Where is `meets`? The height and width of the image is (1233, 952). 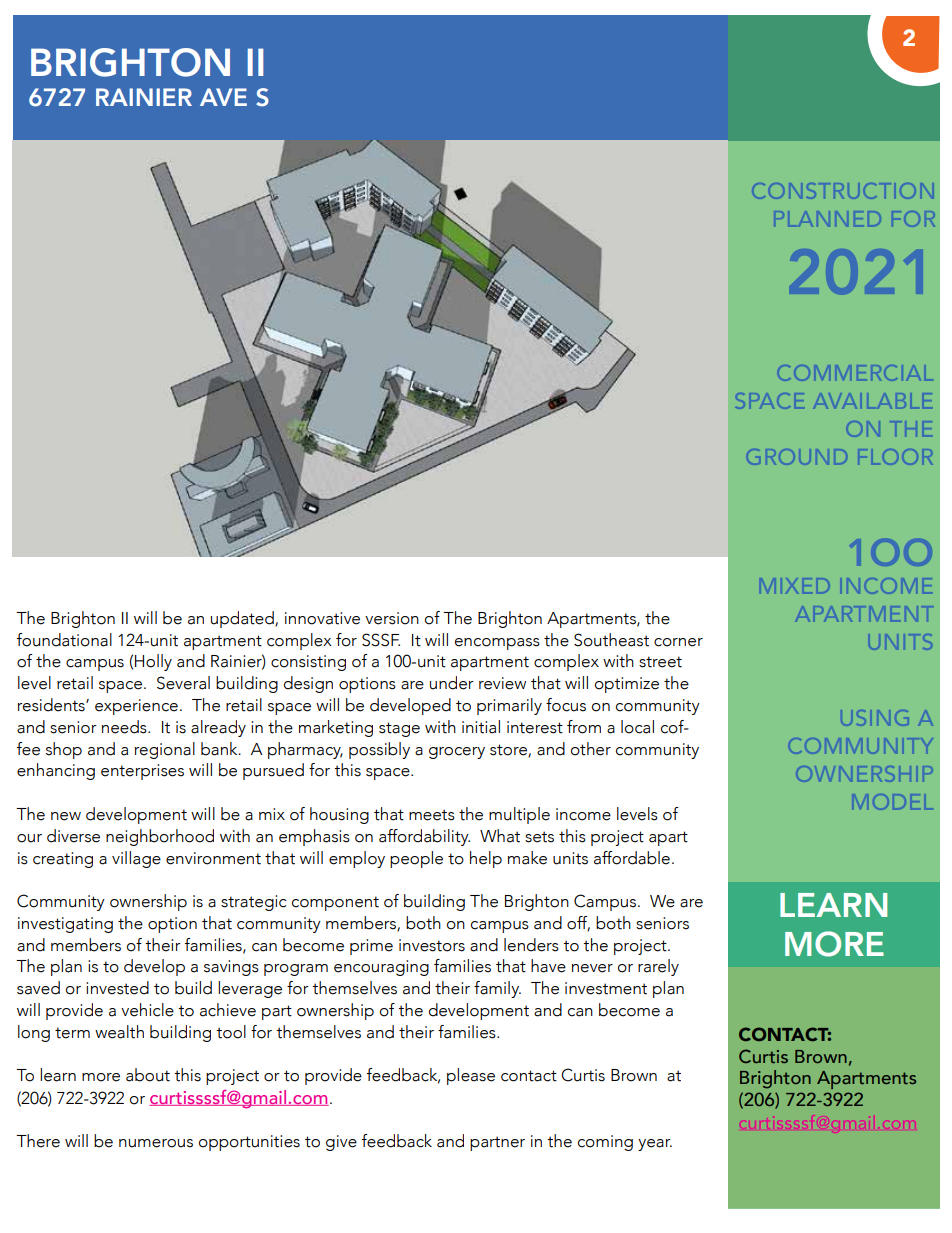 meets is located at coordinates (432, 815).
